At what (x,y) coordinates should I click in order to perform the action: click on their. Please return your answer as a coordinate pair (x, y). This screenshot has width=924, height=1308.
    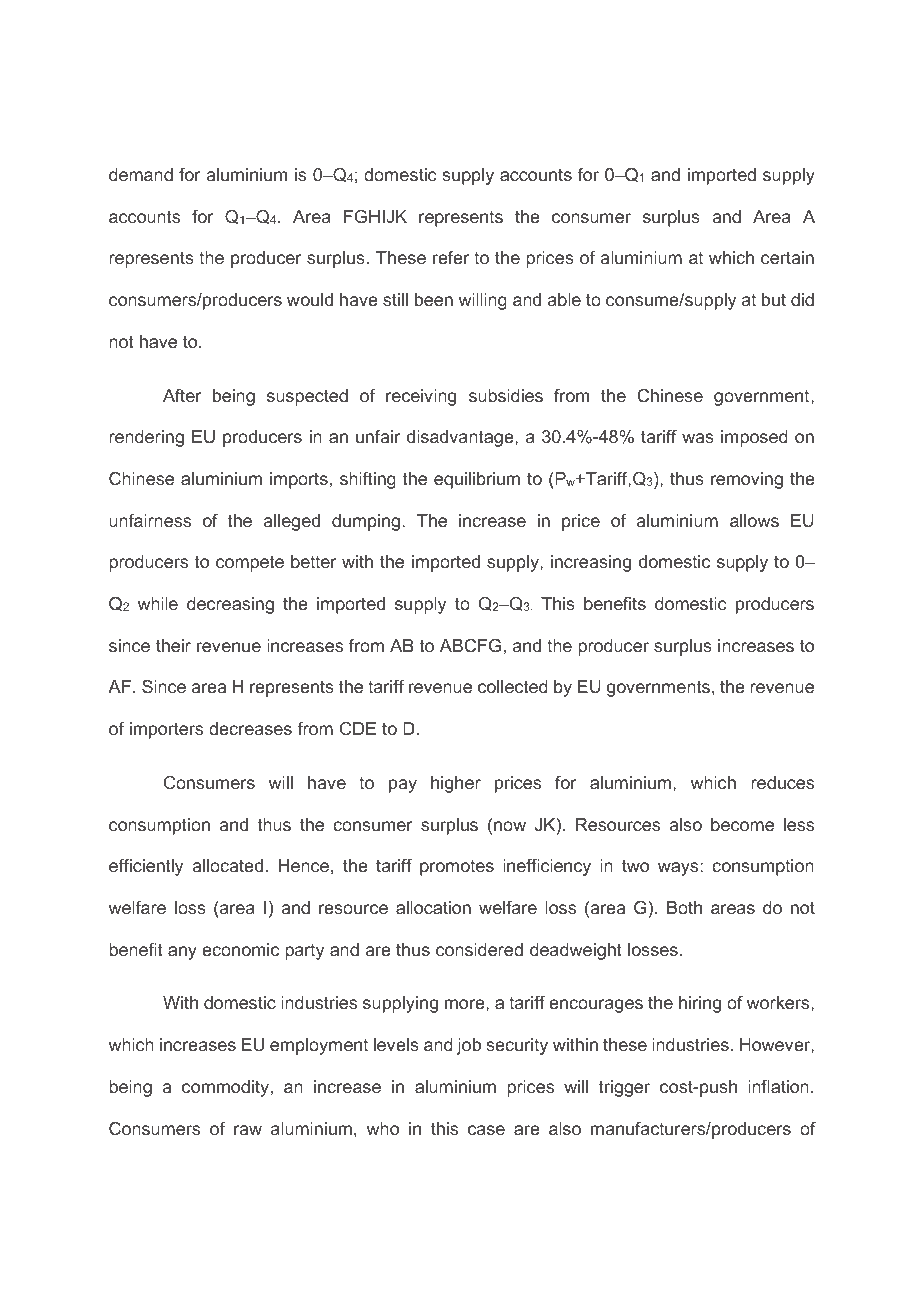
    Looking at the image, I should click on (173, 645).
